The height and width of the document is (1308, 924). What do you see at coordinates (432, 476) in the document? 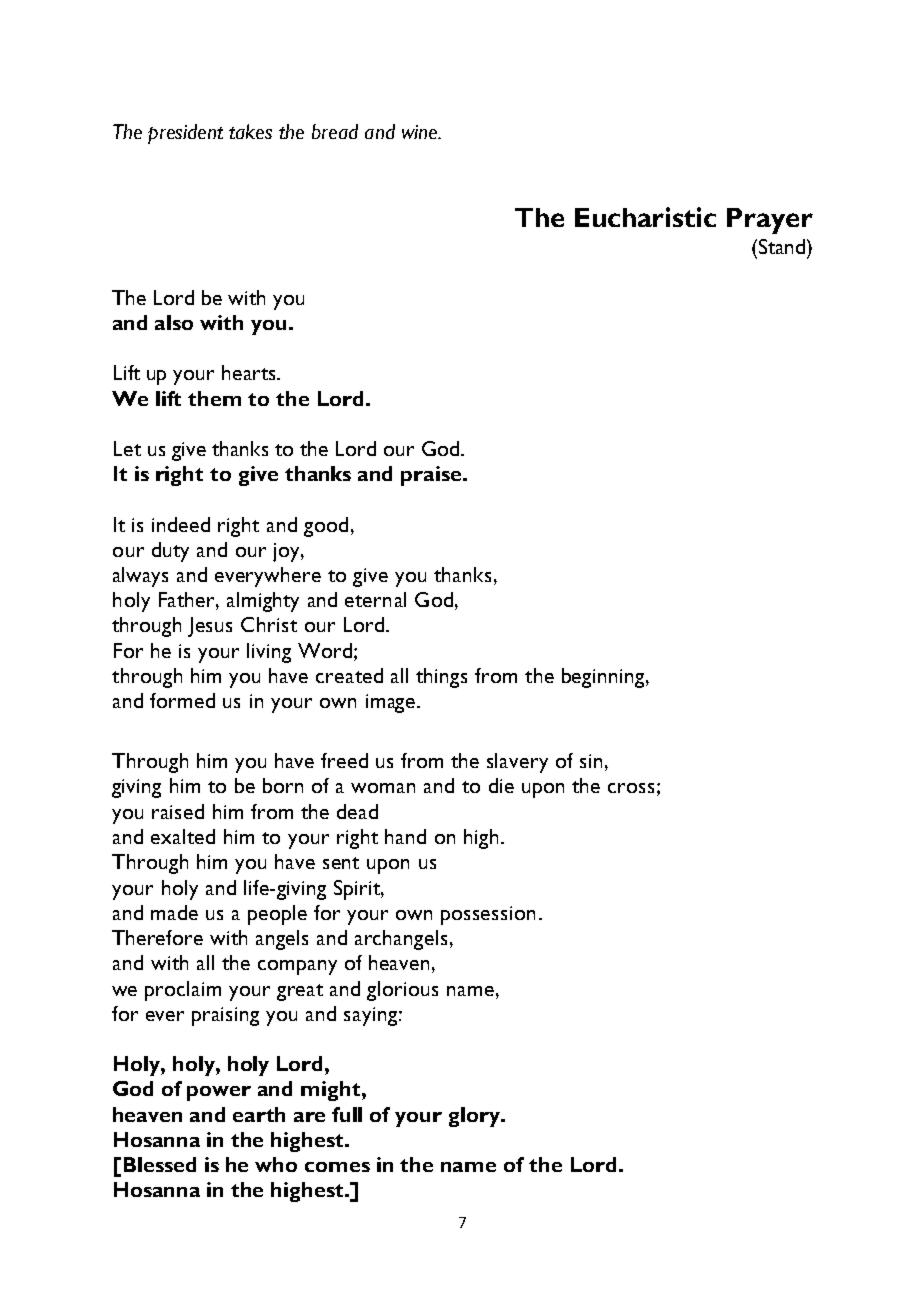
I see `praise` at bounding box center [432, 476].
